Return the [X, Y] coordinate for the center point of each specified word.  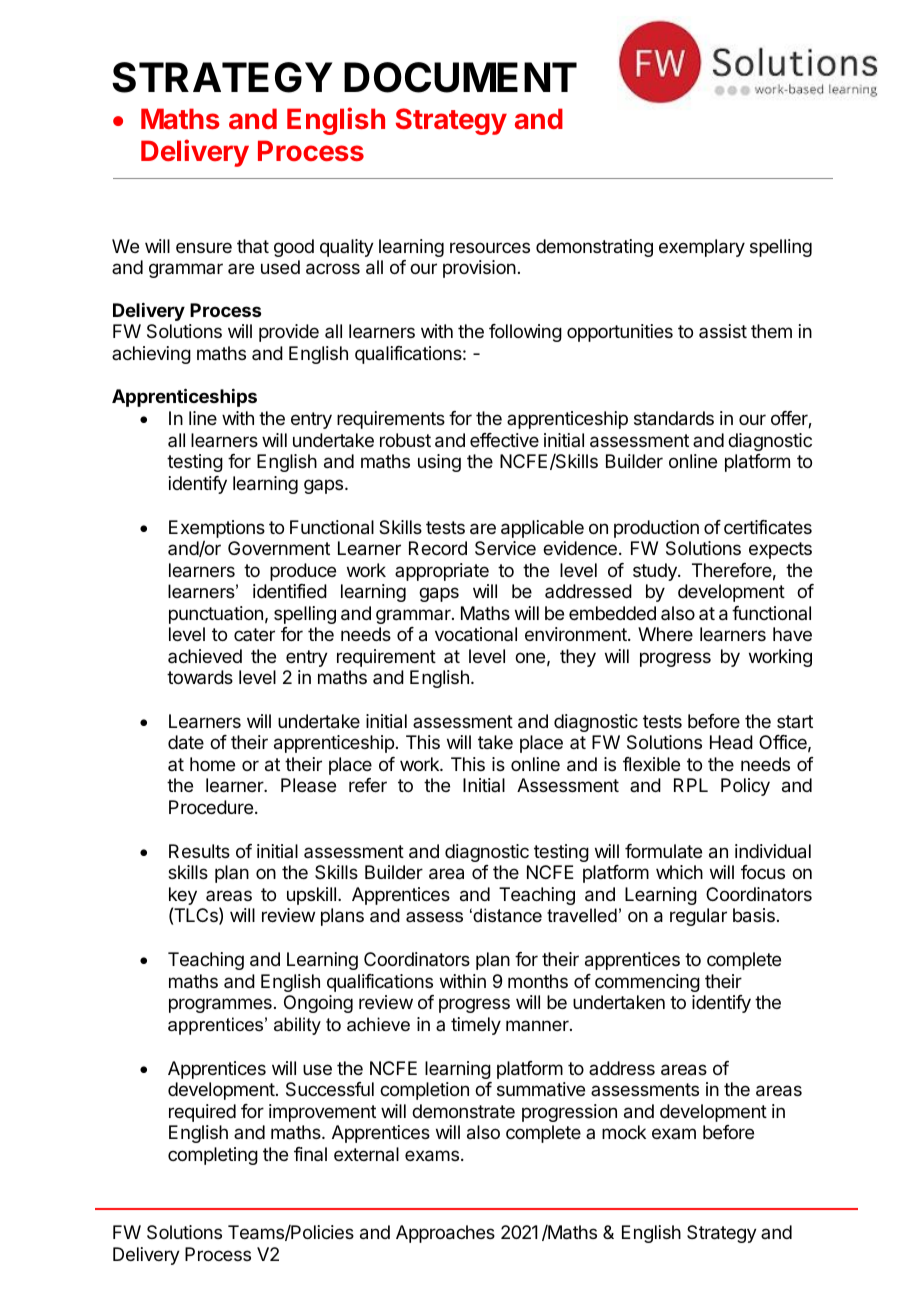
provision [479, 269]
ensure [204, 247]
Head [731, 742]
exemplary [702, 248]
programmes [220, 1005]
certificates [768, 527]
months [538, 981]
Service [505, 548]
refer [368, 785]
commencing [647, 983]
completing [213, 1156]
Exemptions [217, 530]
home [212, 764]
